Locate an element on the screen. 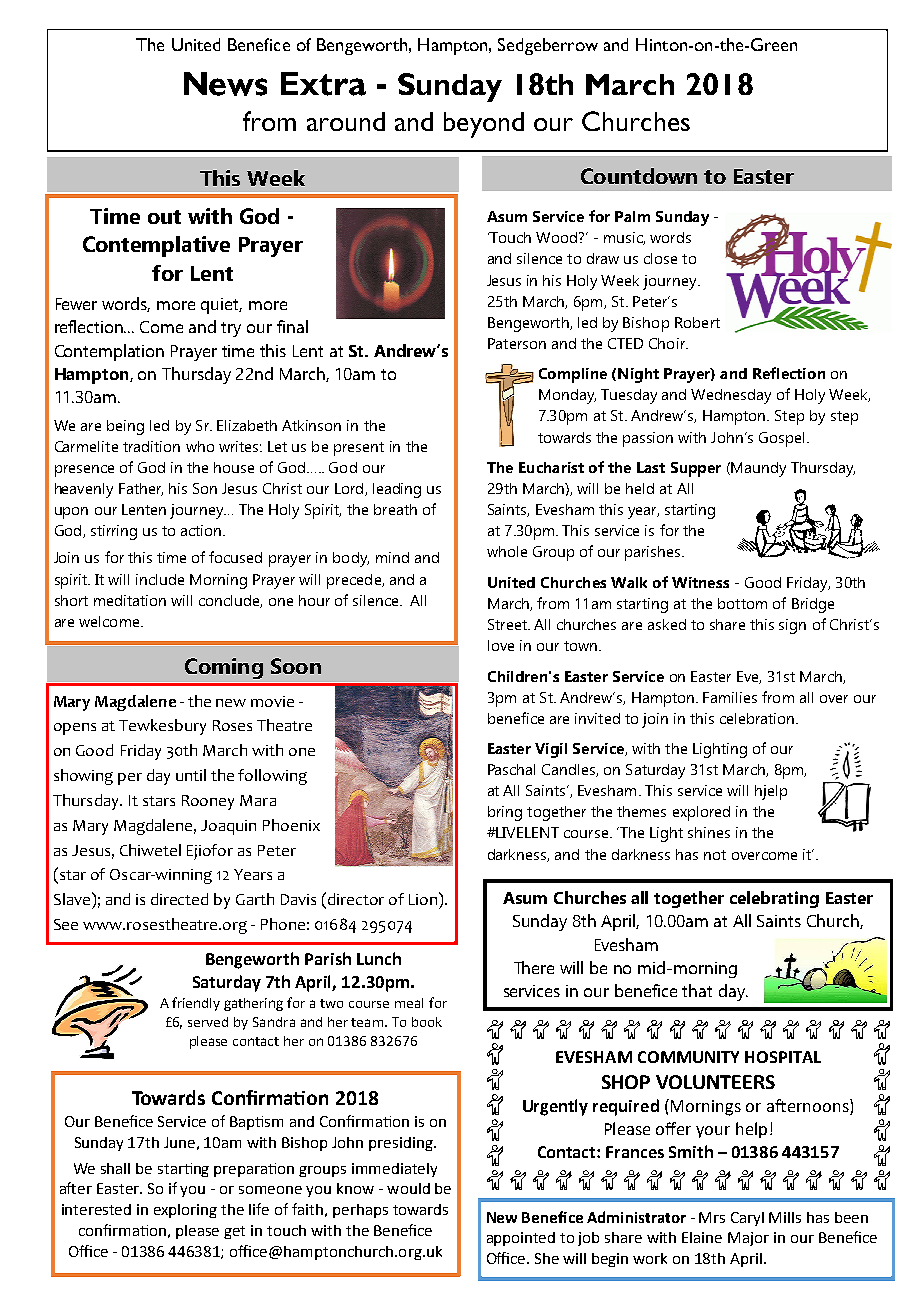  meditation is located at coordinates (130, 600).
